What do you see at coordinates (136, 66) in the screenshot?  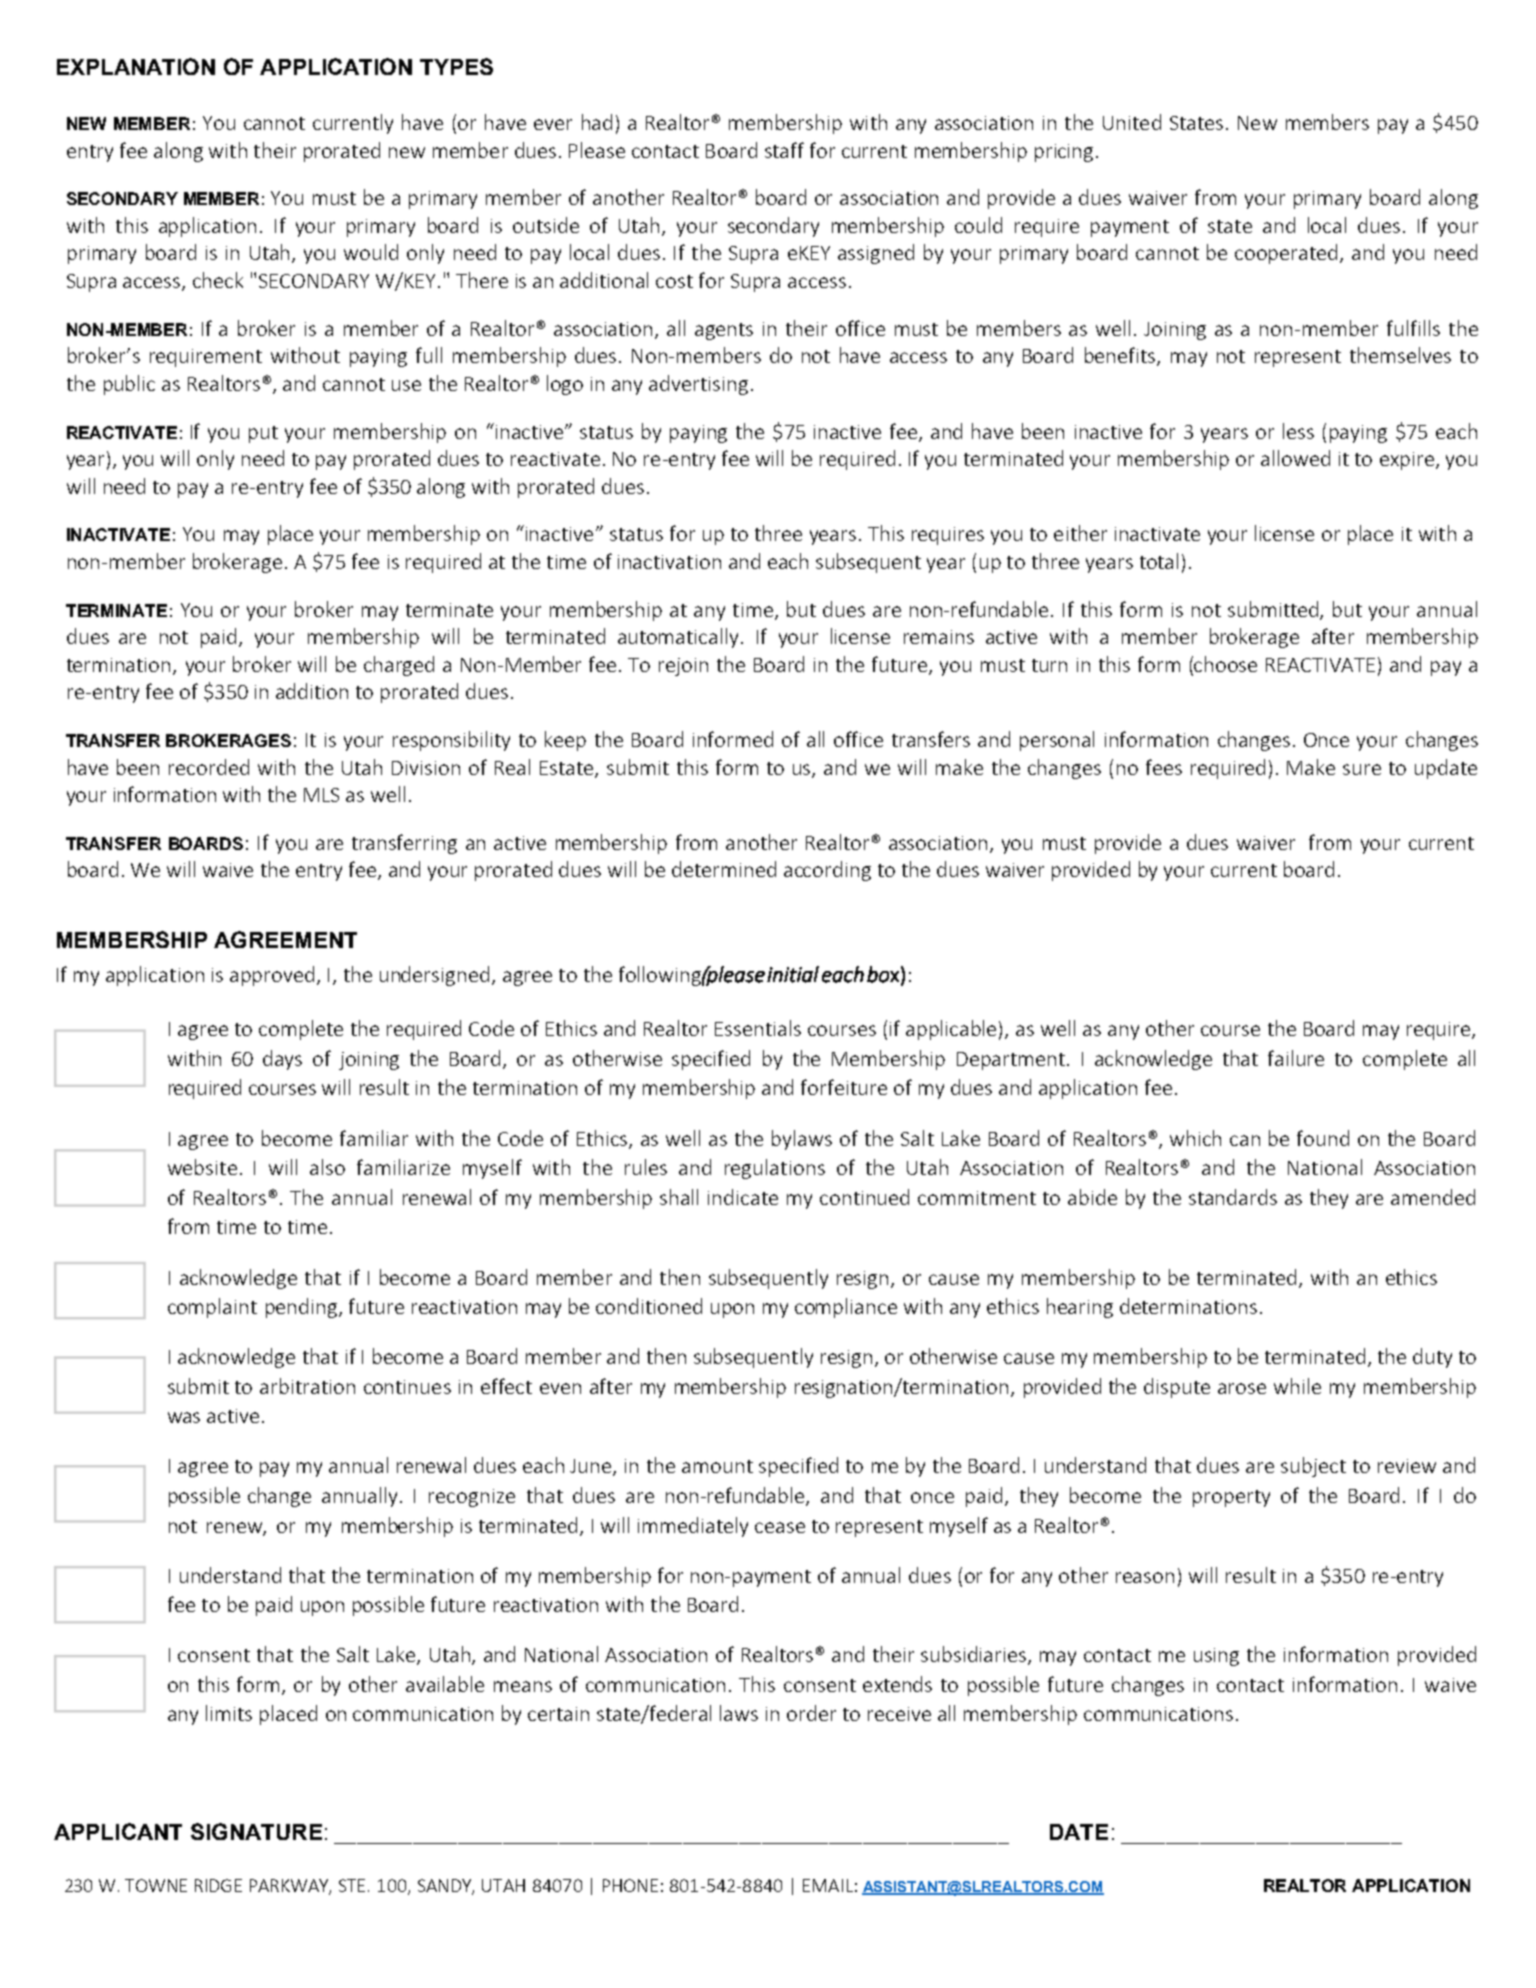 I see `EXPLANATION` at bounding box center [136, 66].
